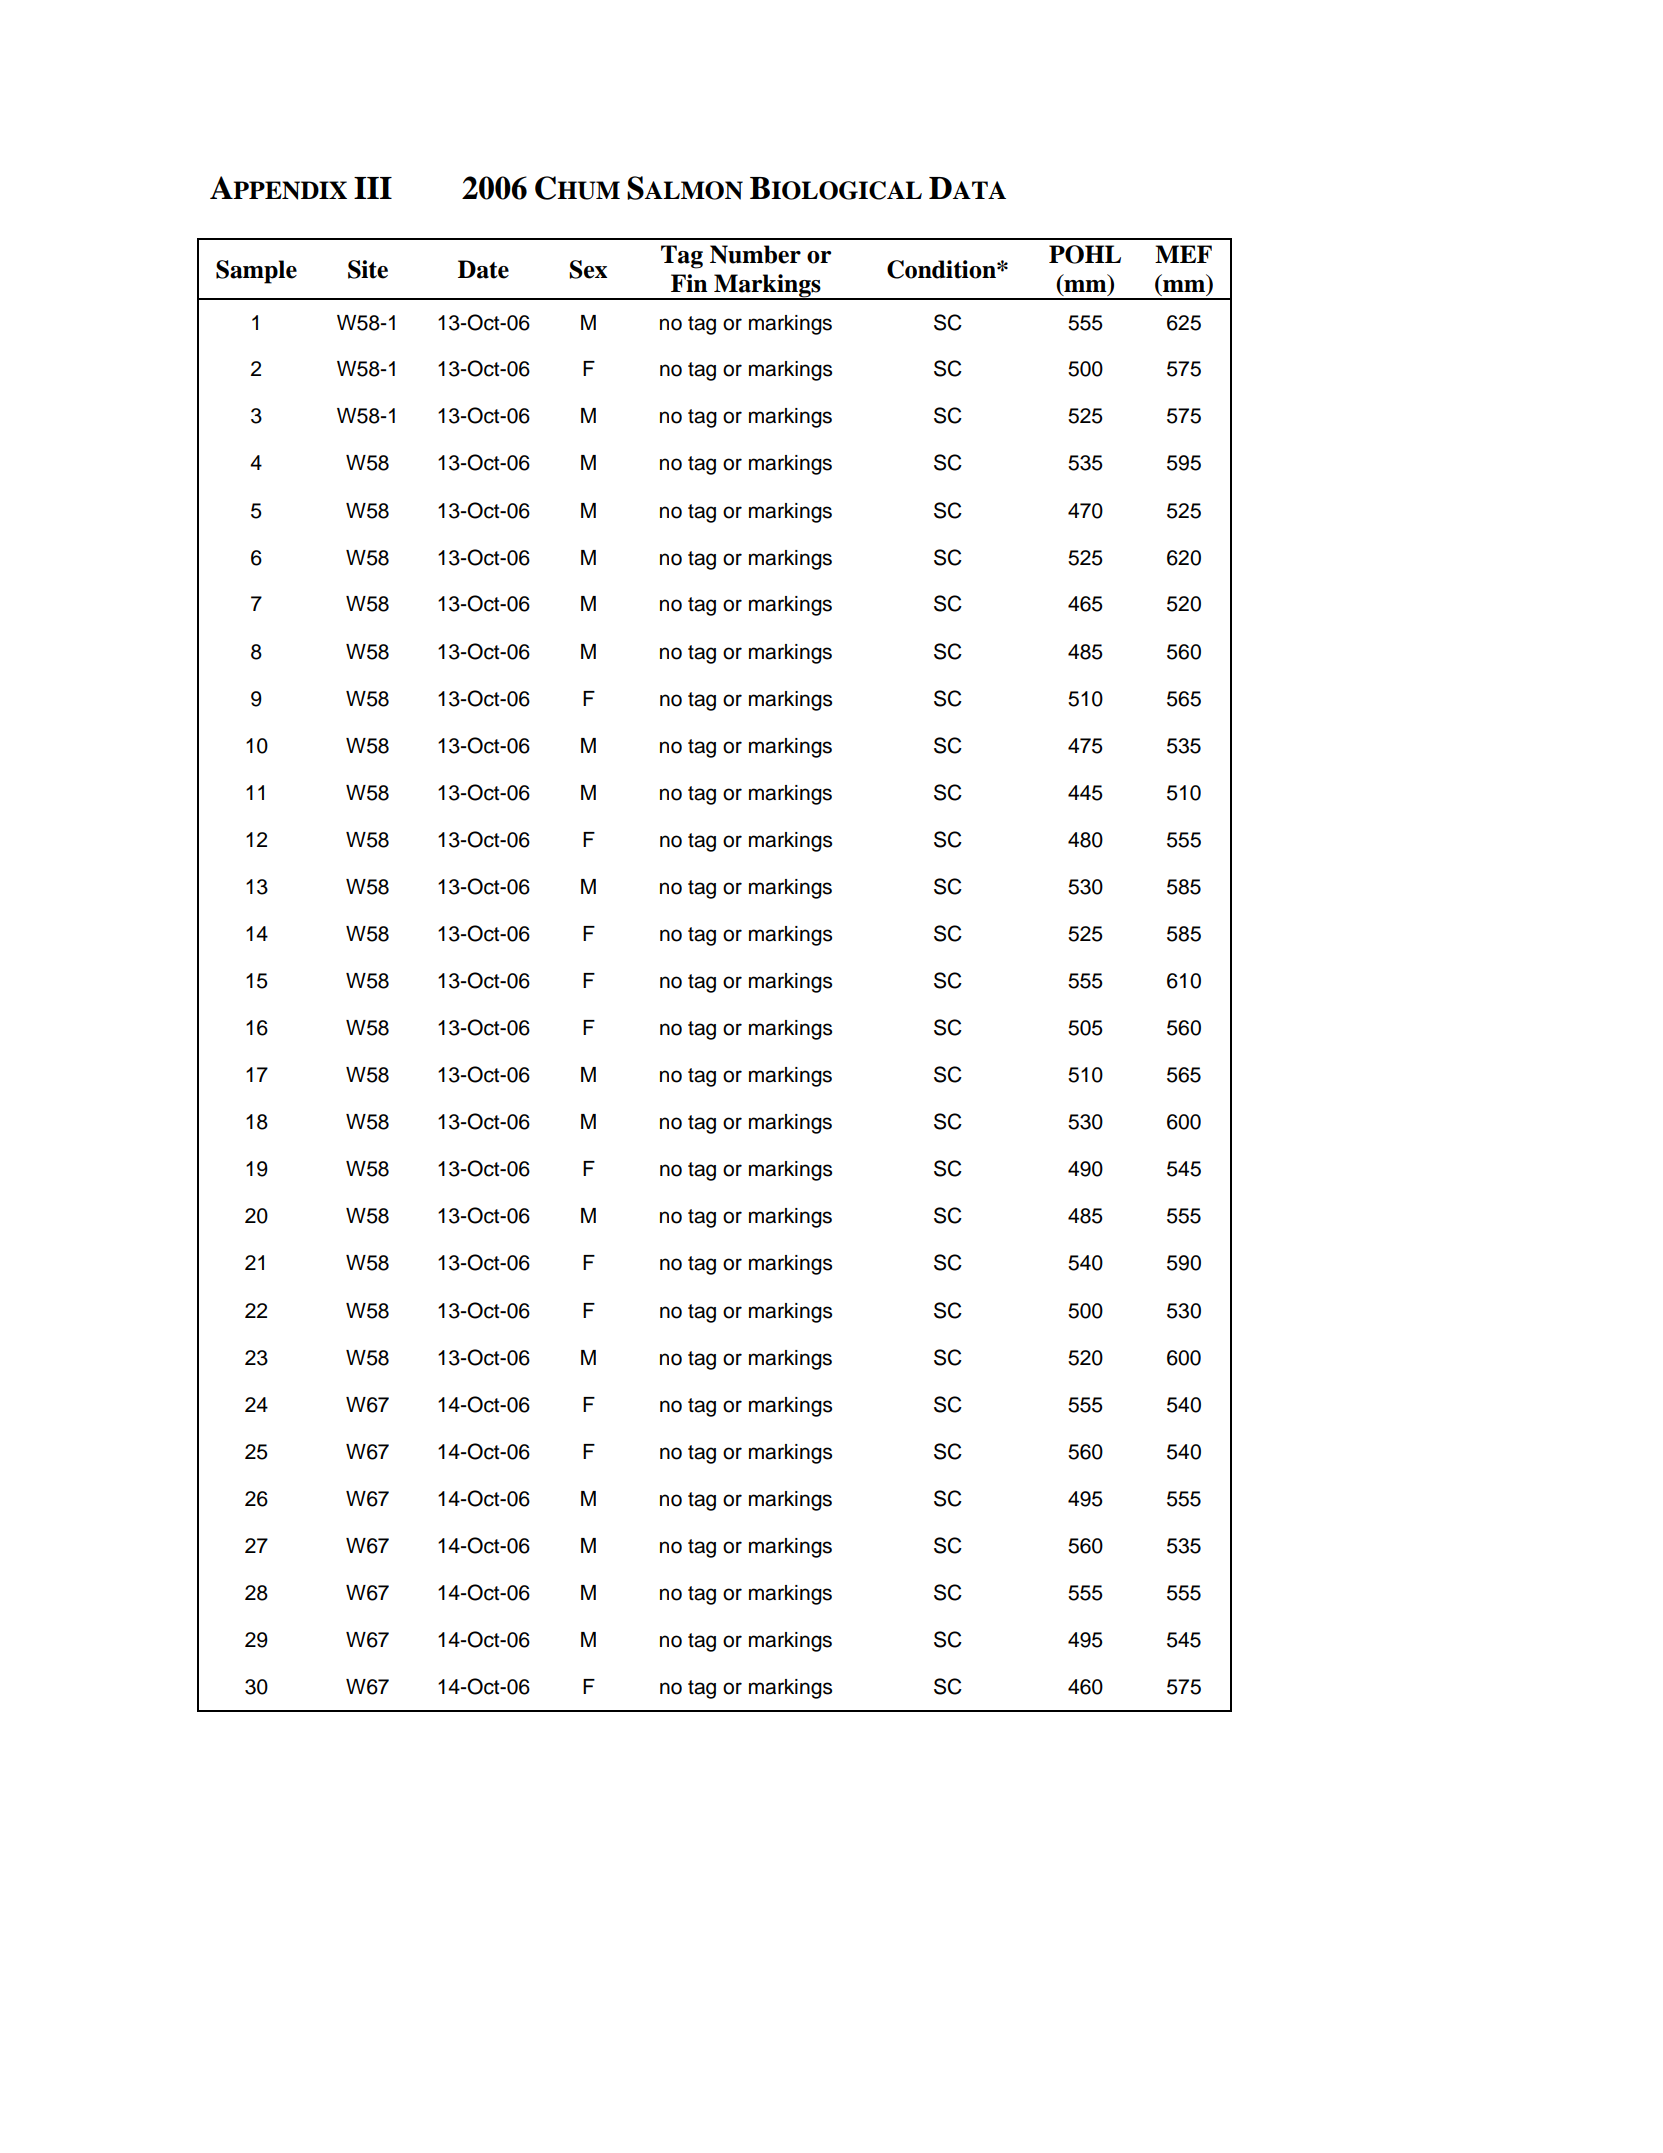  What do you see at coordinates (689, 283) in the screenshot?
I see `Fin` at bounding box center [689, 283].
